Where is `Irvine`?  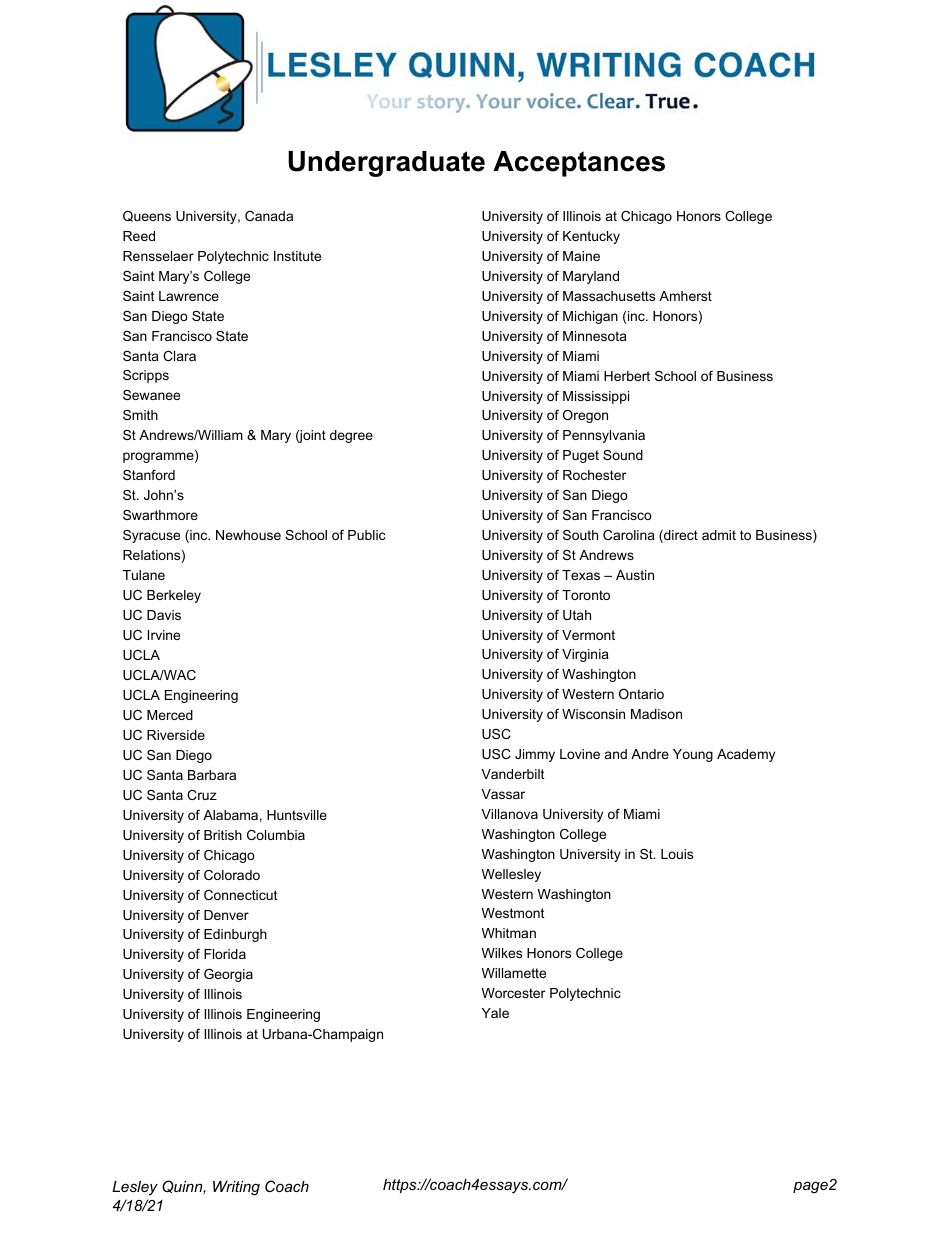
Irvine is located at coordinates (164, 635).
